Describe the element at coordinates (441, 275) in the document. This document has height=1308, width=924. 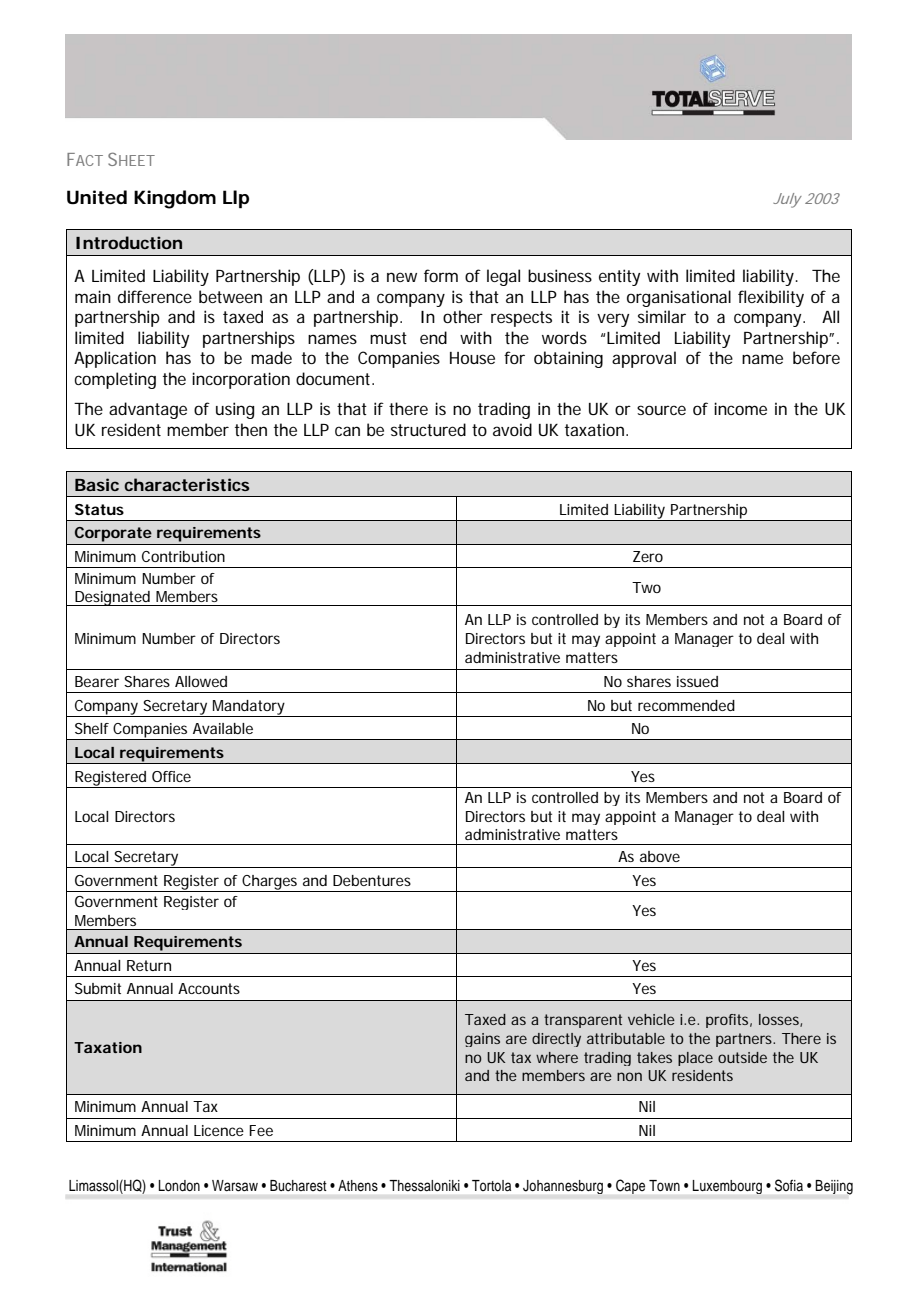
I see `form` at that location.
